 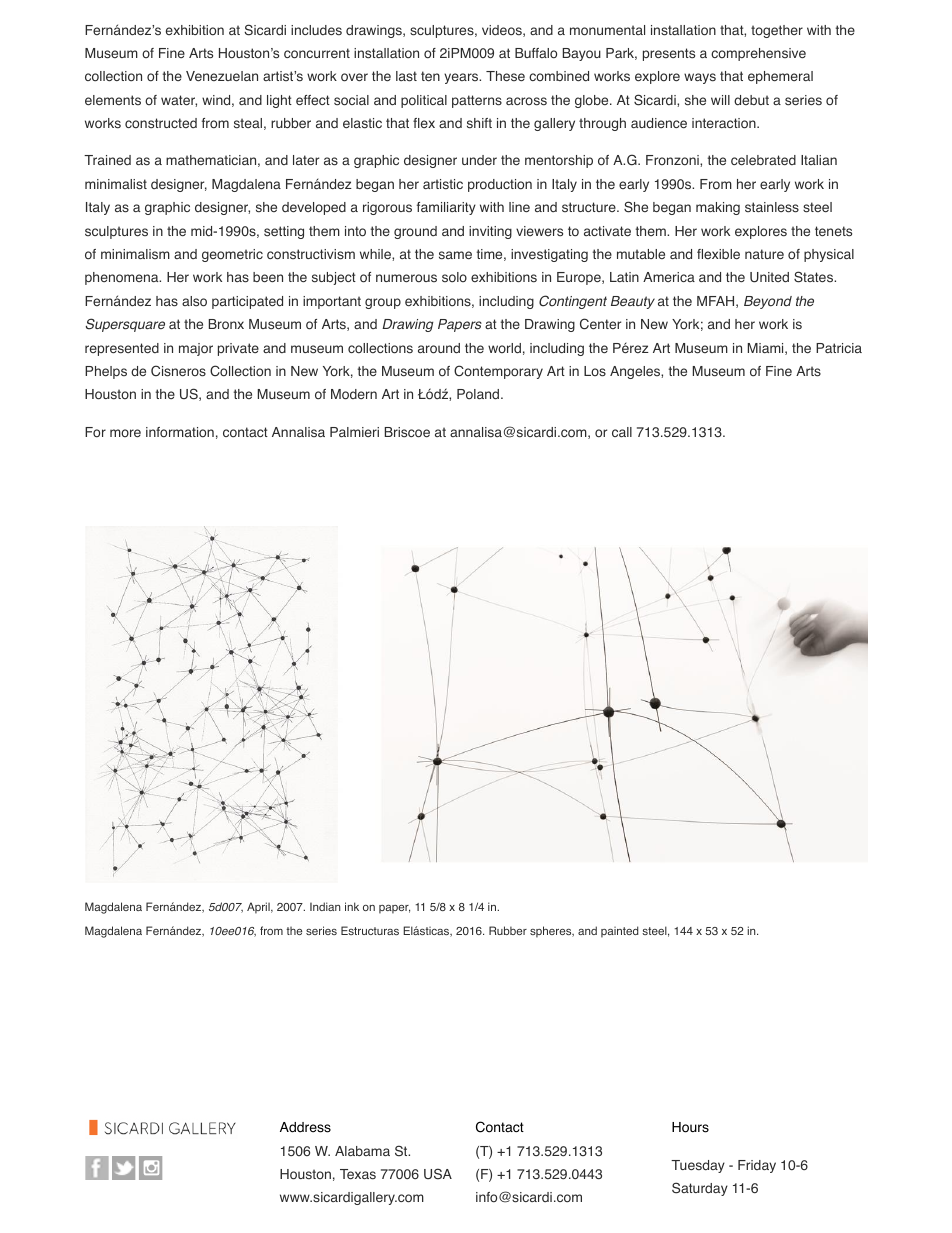 What do you see at coordinates (325, 906) in the document?
I see `Indian` at bounding box center [325, 906].
